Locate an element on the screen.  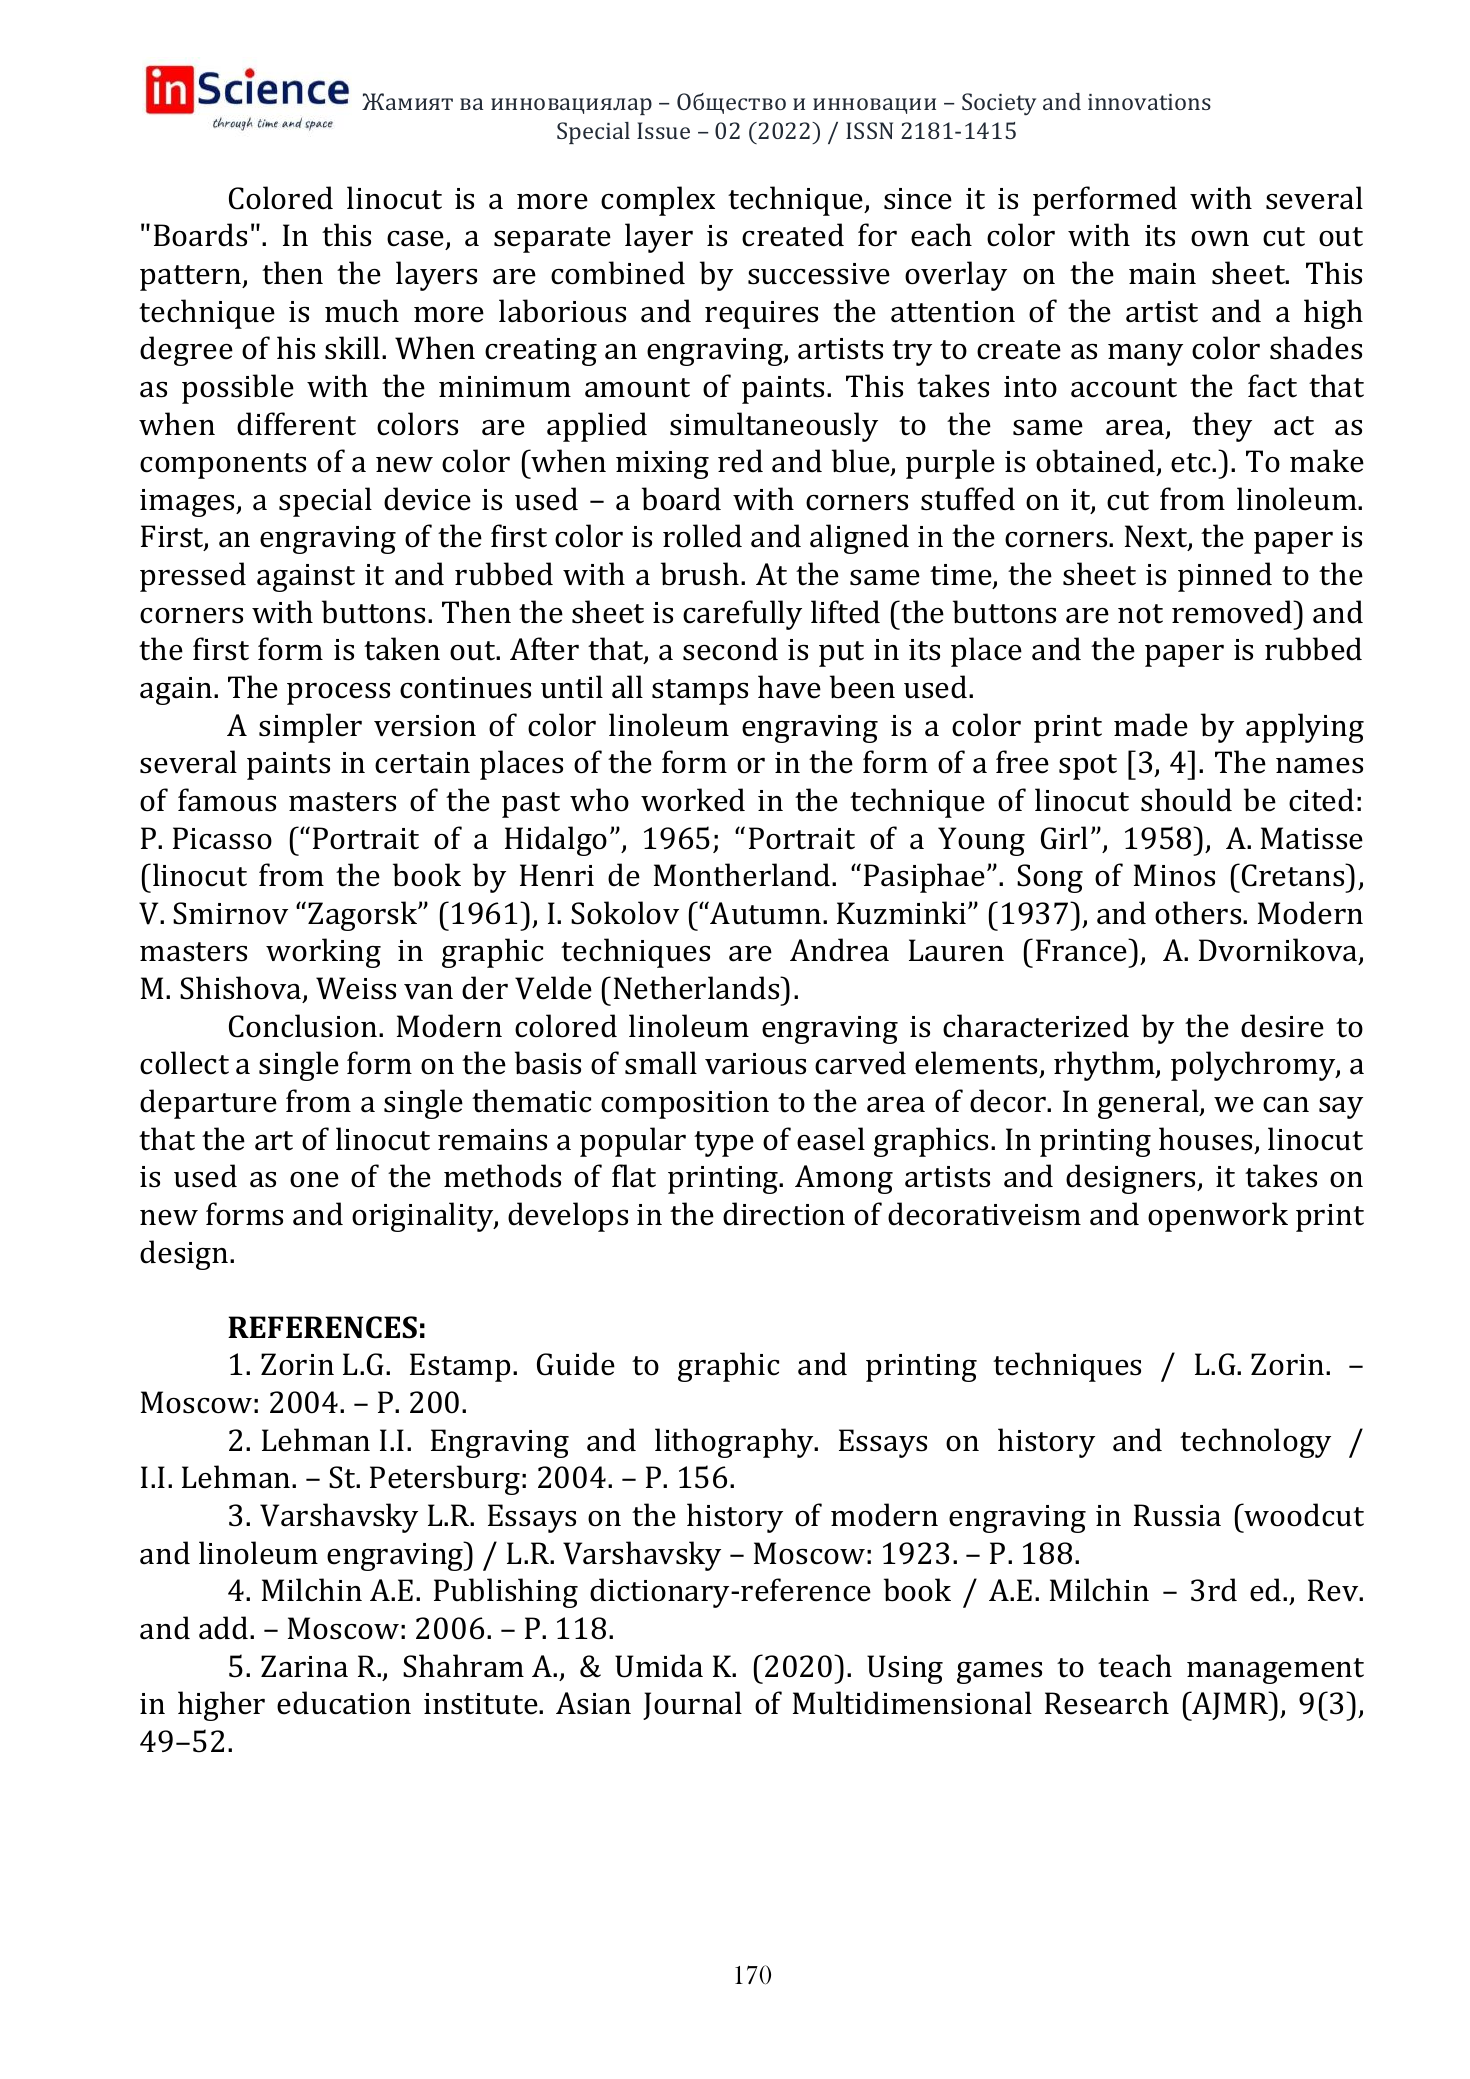
Zarina is located at coordinates (304, 1666).
